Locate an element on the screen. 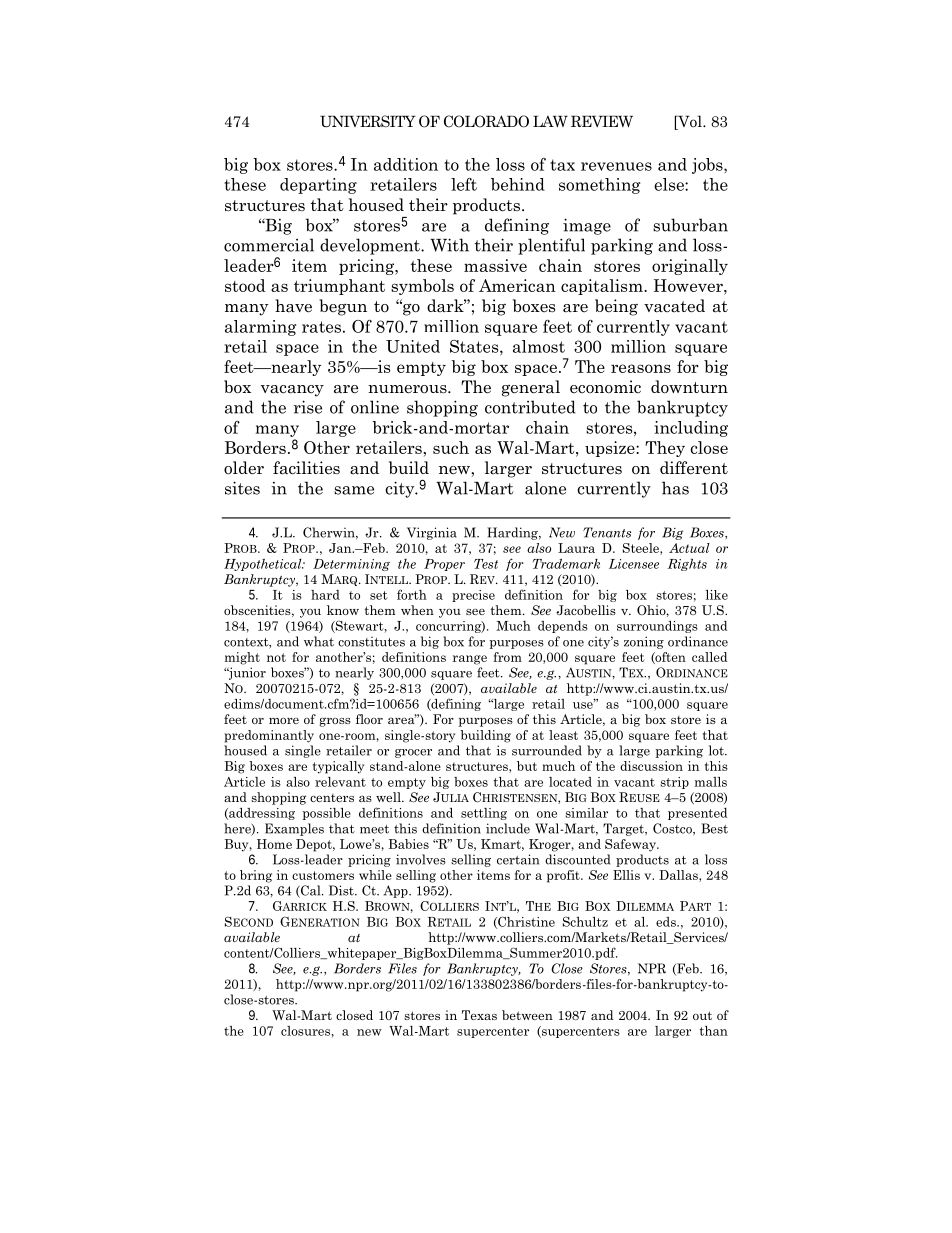 The image size is (952, 1233). Determining is located at coordinates (351, 565).
